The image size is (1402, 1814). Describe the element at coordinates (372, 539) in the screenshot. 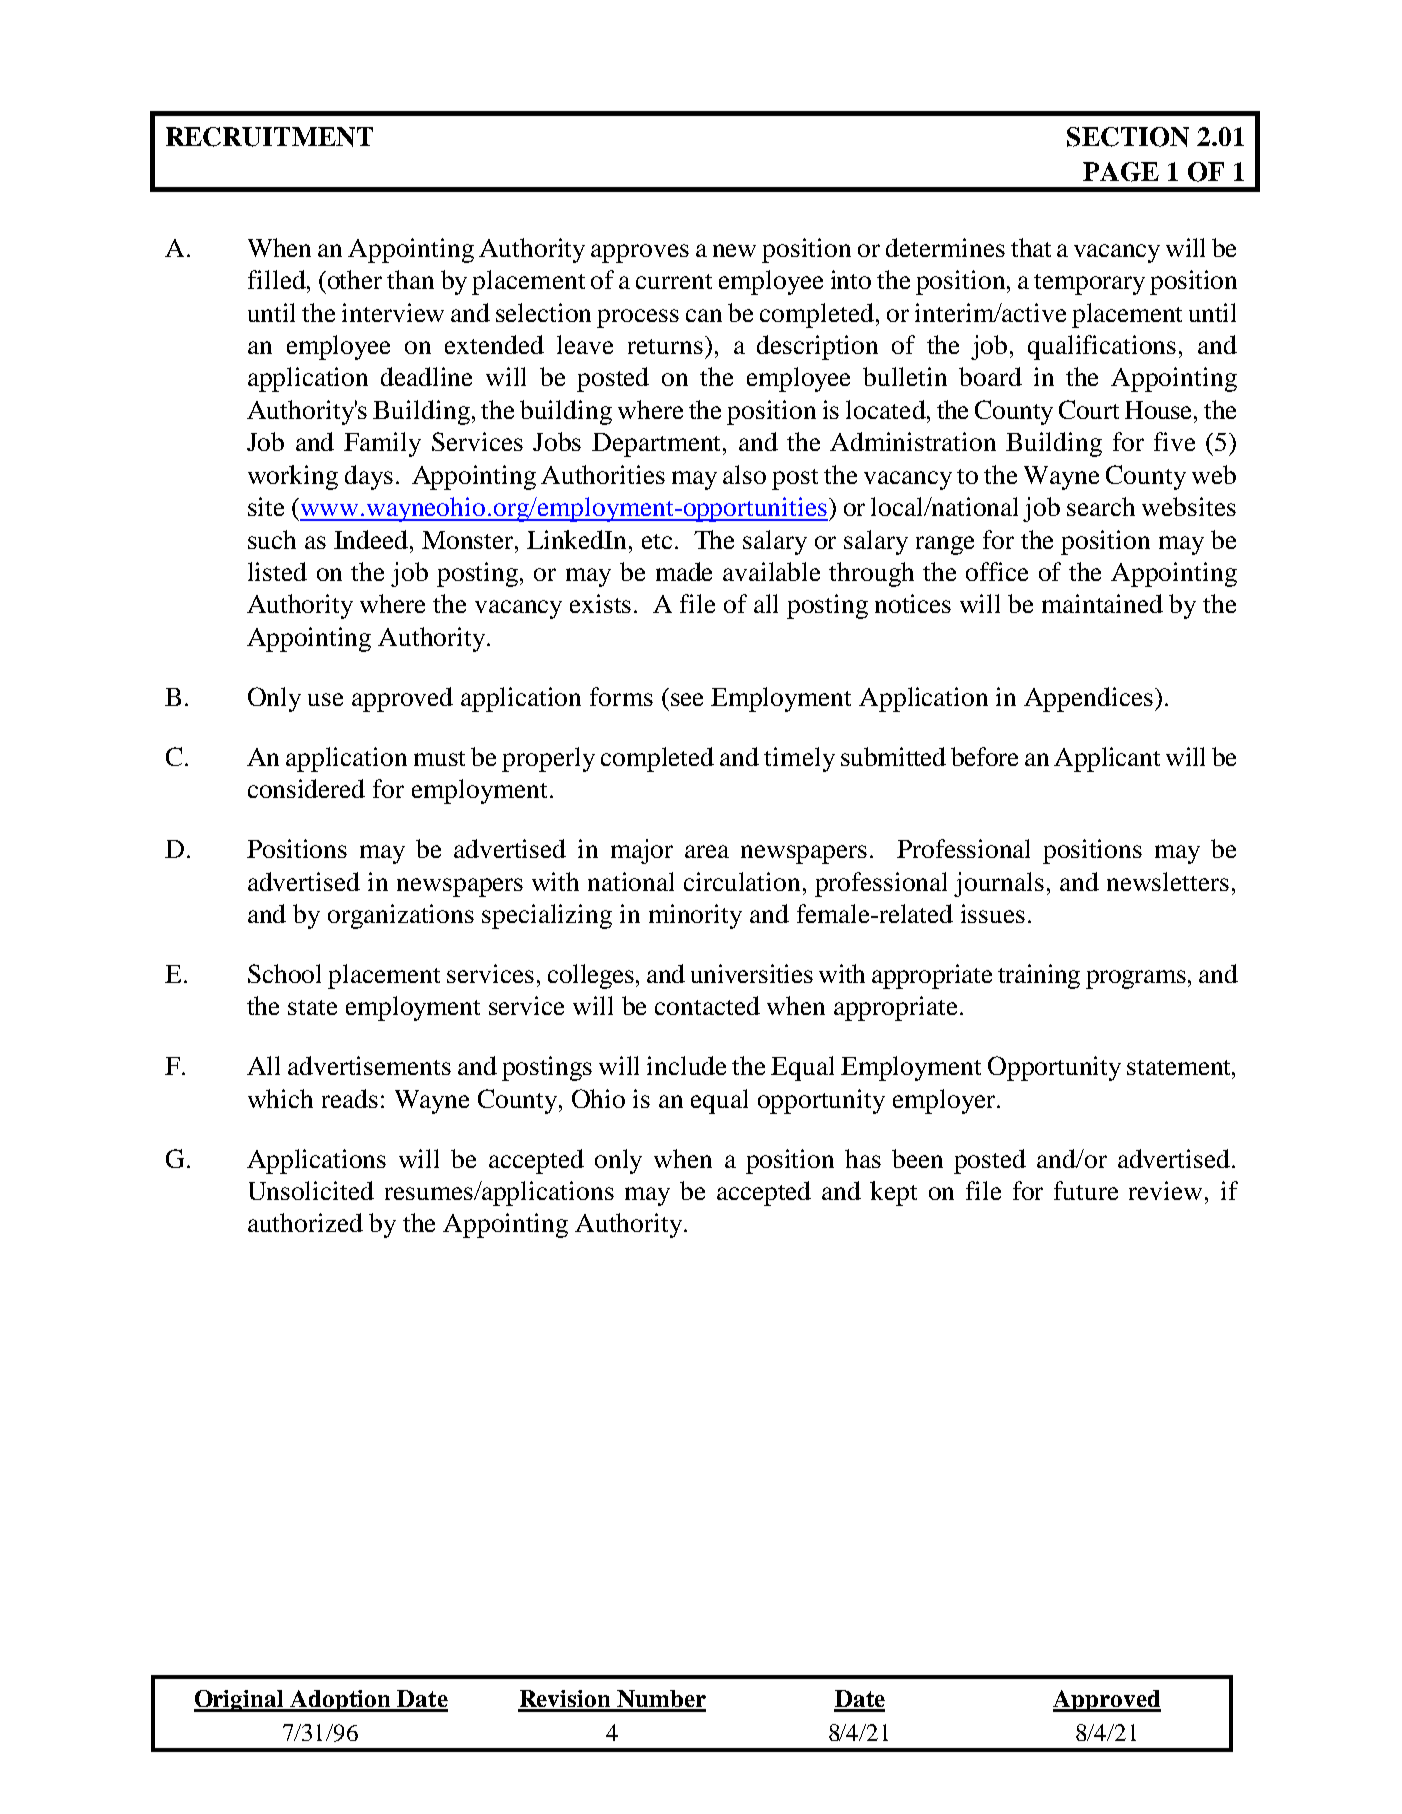

I see `Indeed` at that location.
